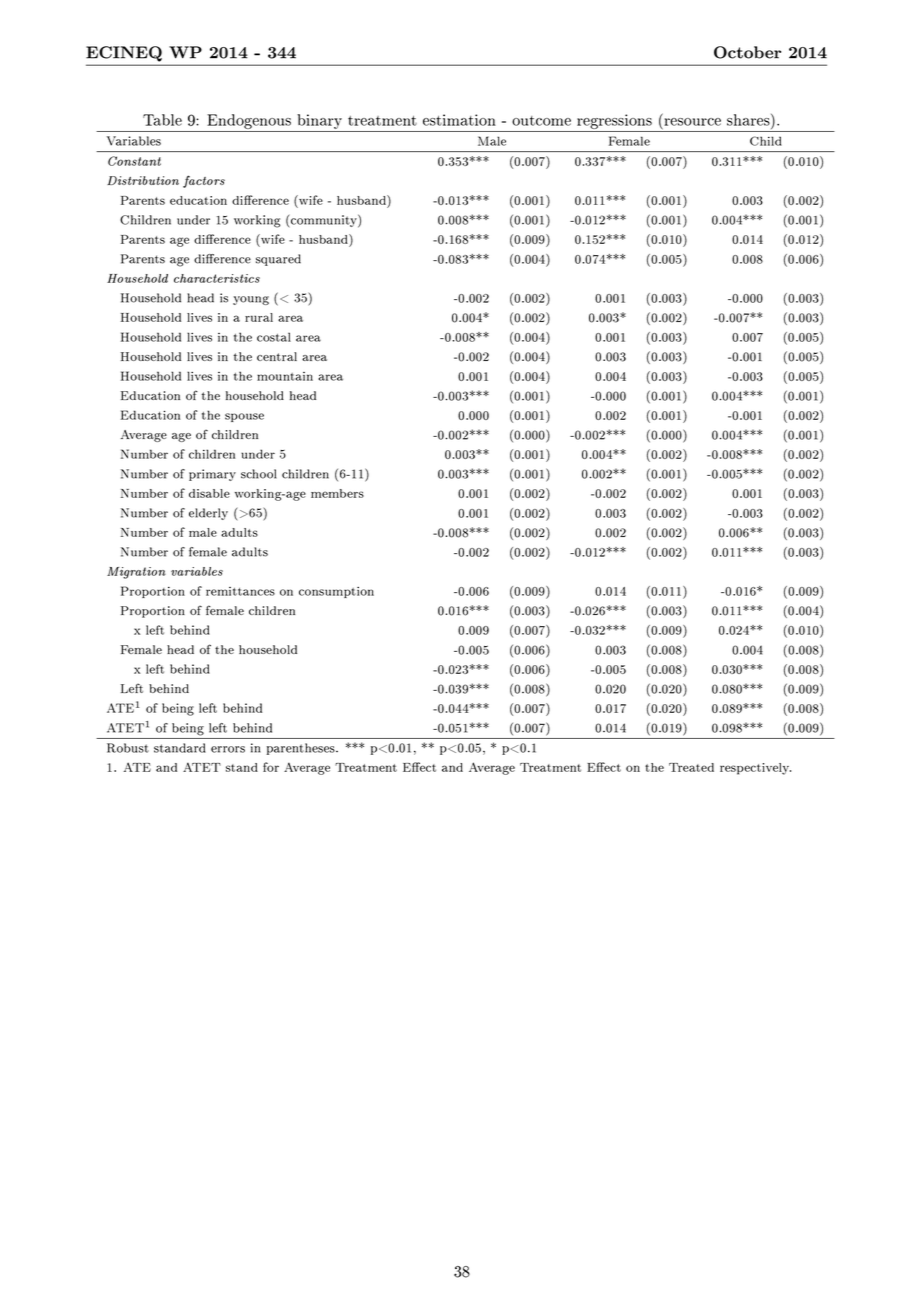  What do you see at coordinates (336, 592) in the page?
I see `consumption` at bounding box center [336, 592].
